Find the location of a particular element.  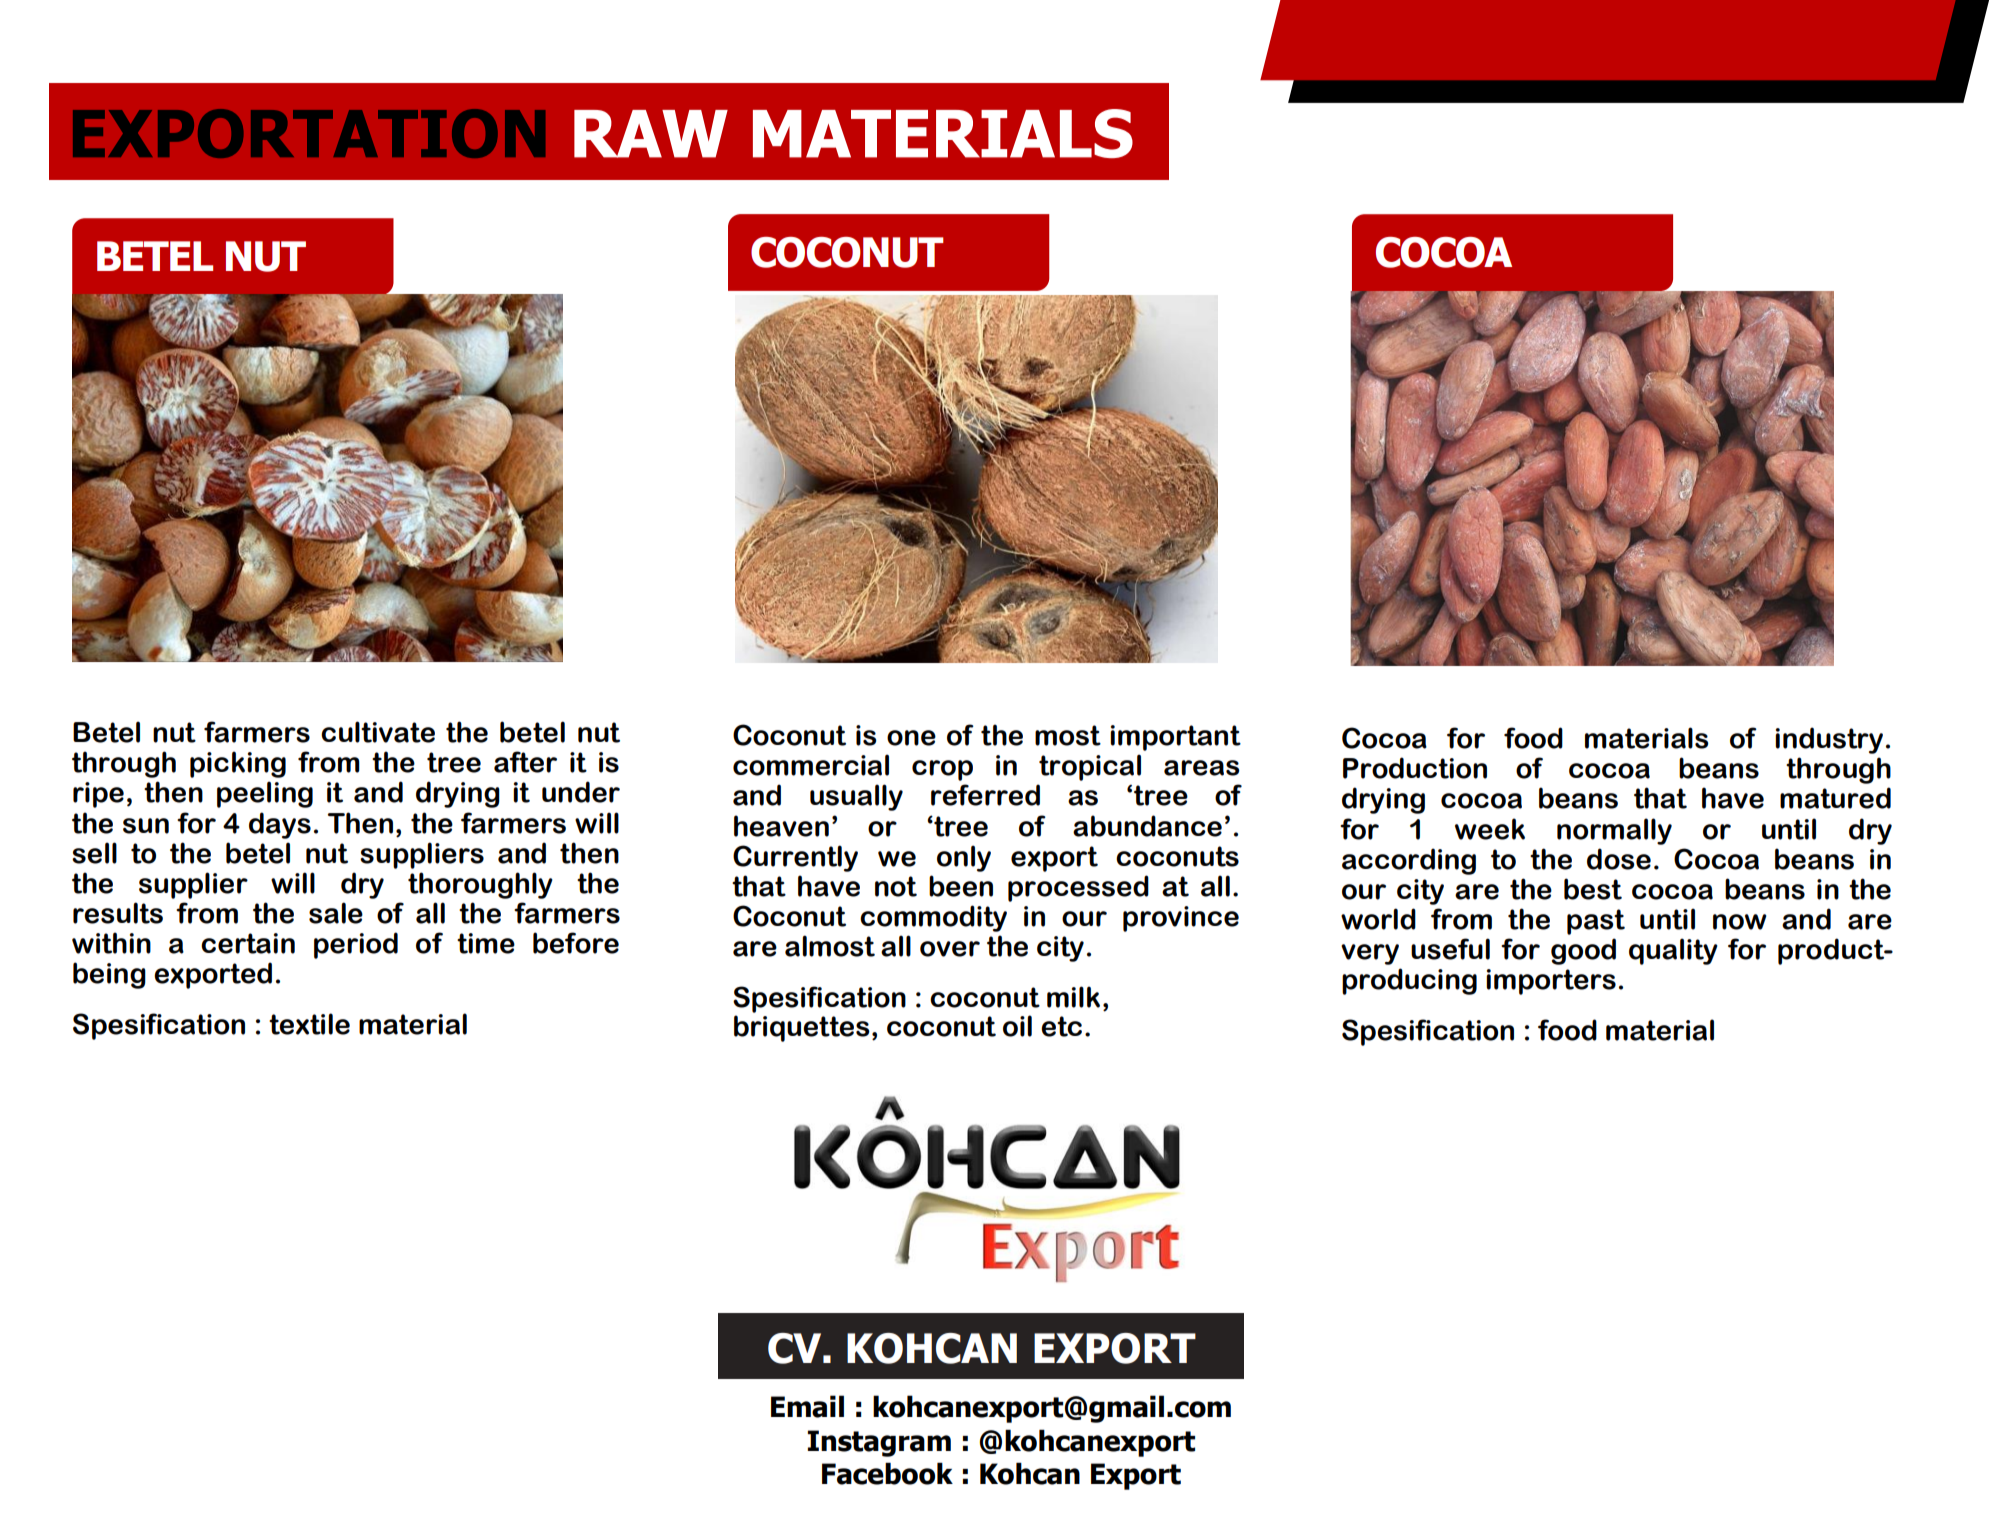

important is located at coordinates (1175, 738).
